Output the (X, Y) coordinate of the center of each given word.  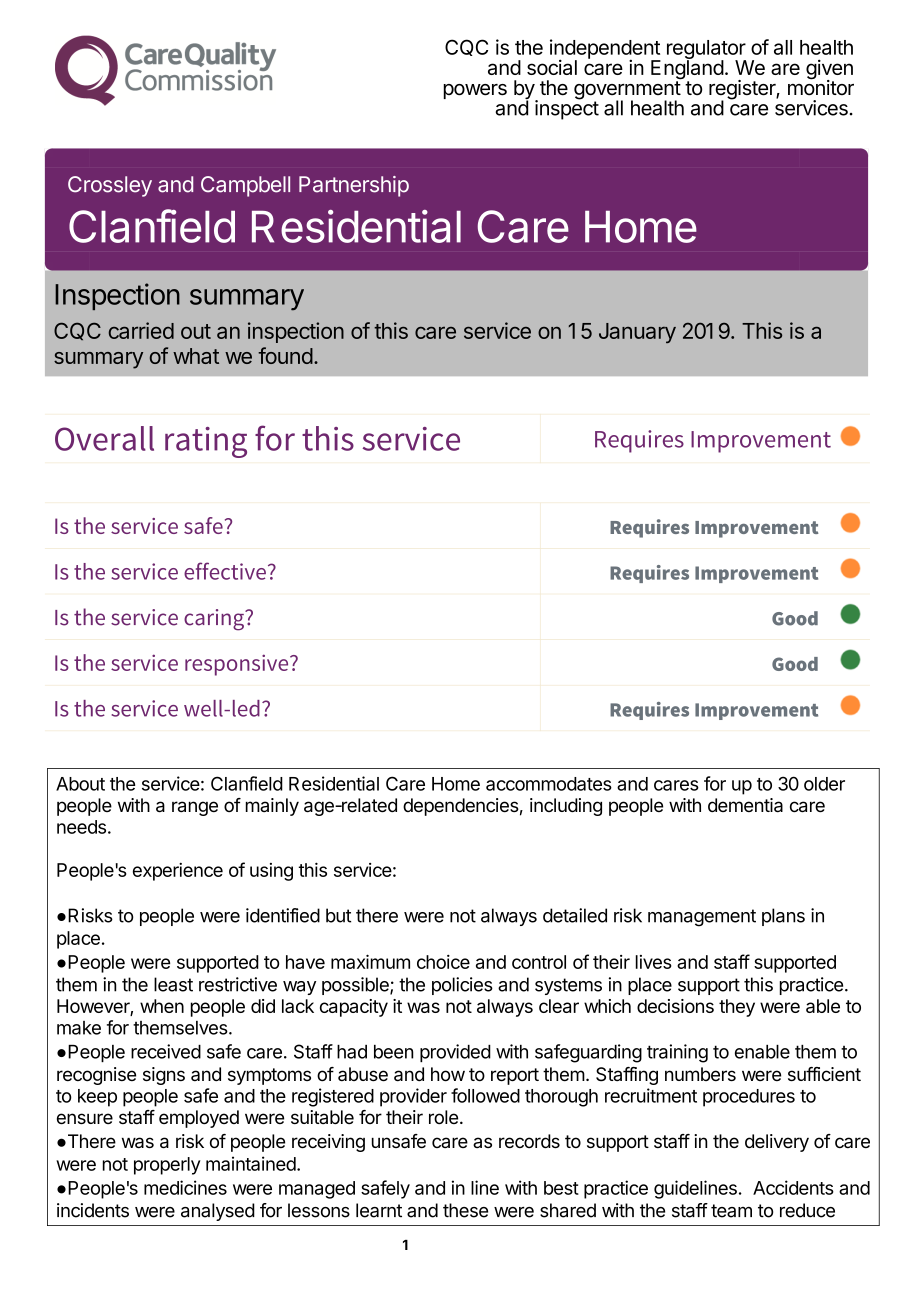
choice (443, 962)
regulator (707, 51)
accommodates (549, 784)
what (196, 356)
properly (167, 1166)
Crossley (110, 186)
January (637, 333)
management (702, 918)
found (285, 355)
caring (215, 620)
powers (475, 91)
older (824, 784)
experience (178, 872)
